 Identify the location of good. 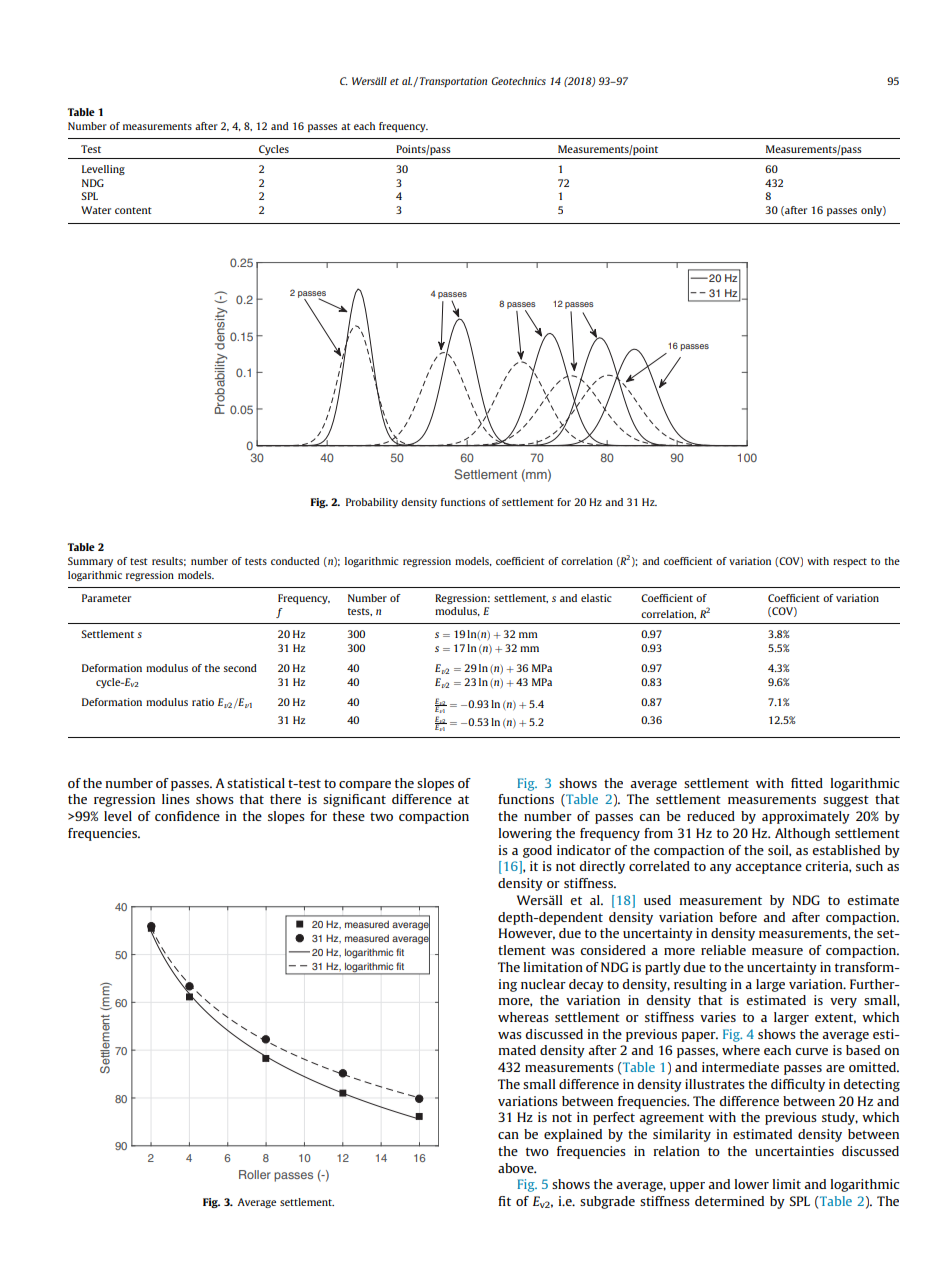
(537, 851).
